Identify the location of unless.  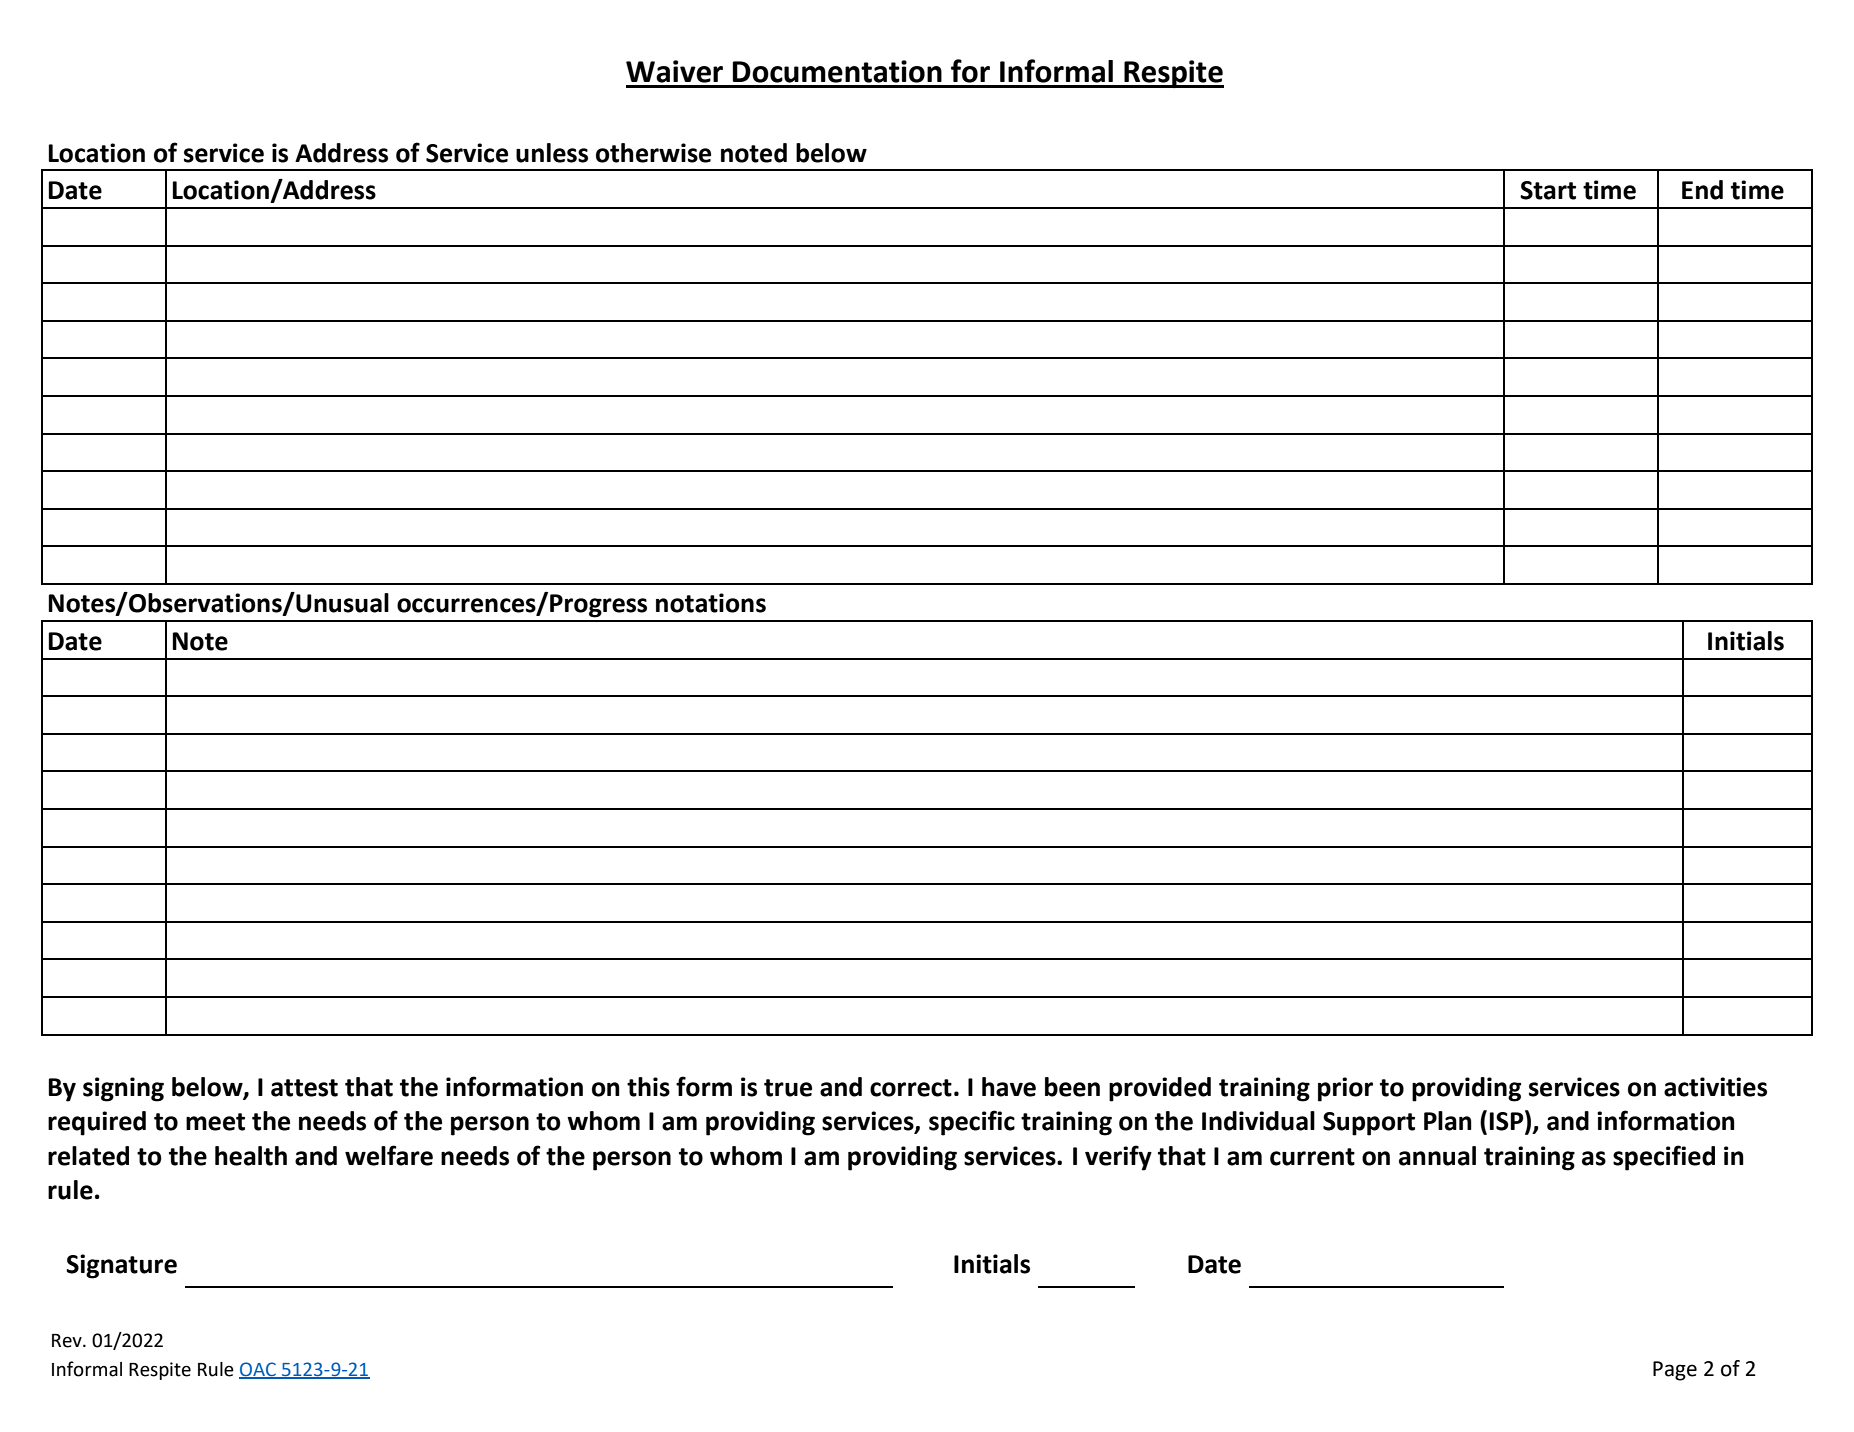
(552, 153).
